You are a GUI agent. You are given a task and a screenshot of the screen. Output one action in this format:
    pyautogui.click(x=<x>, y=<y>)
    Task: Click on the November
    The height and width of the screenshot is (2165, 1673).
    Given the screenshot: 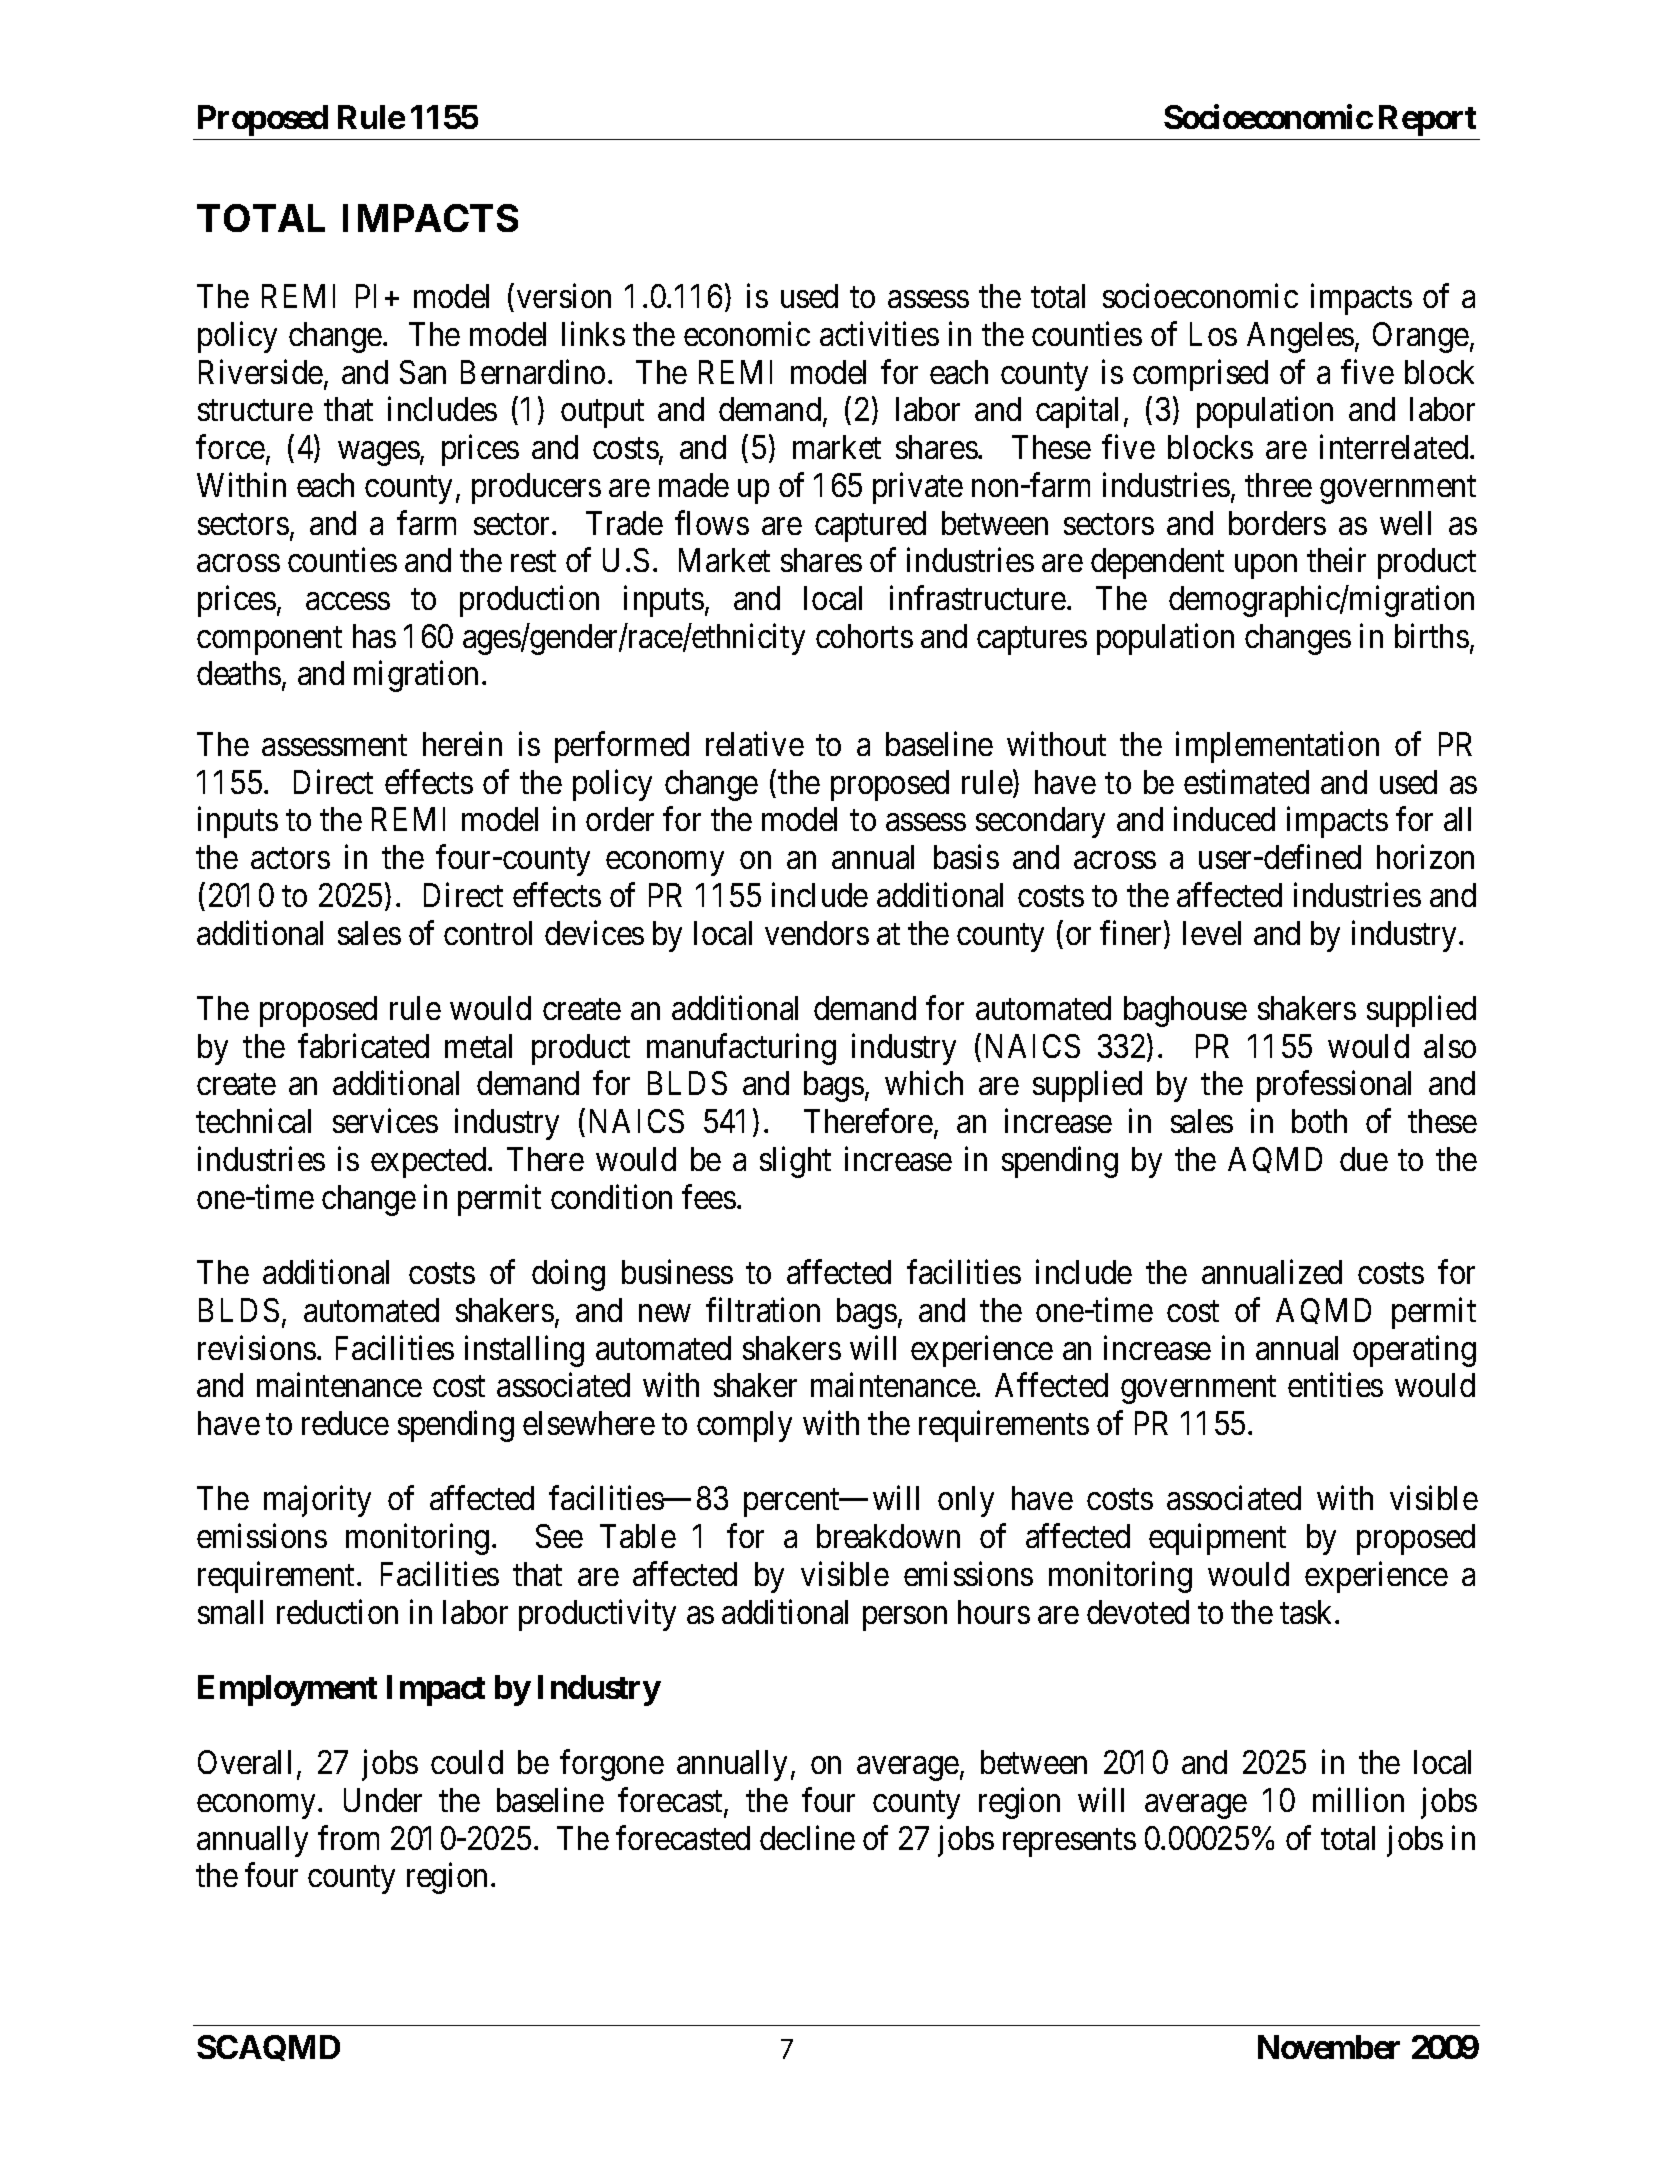 What is the action you would take?
    pyautogui.click(x=1329, y=2047)
